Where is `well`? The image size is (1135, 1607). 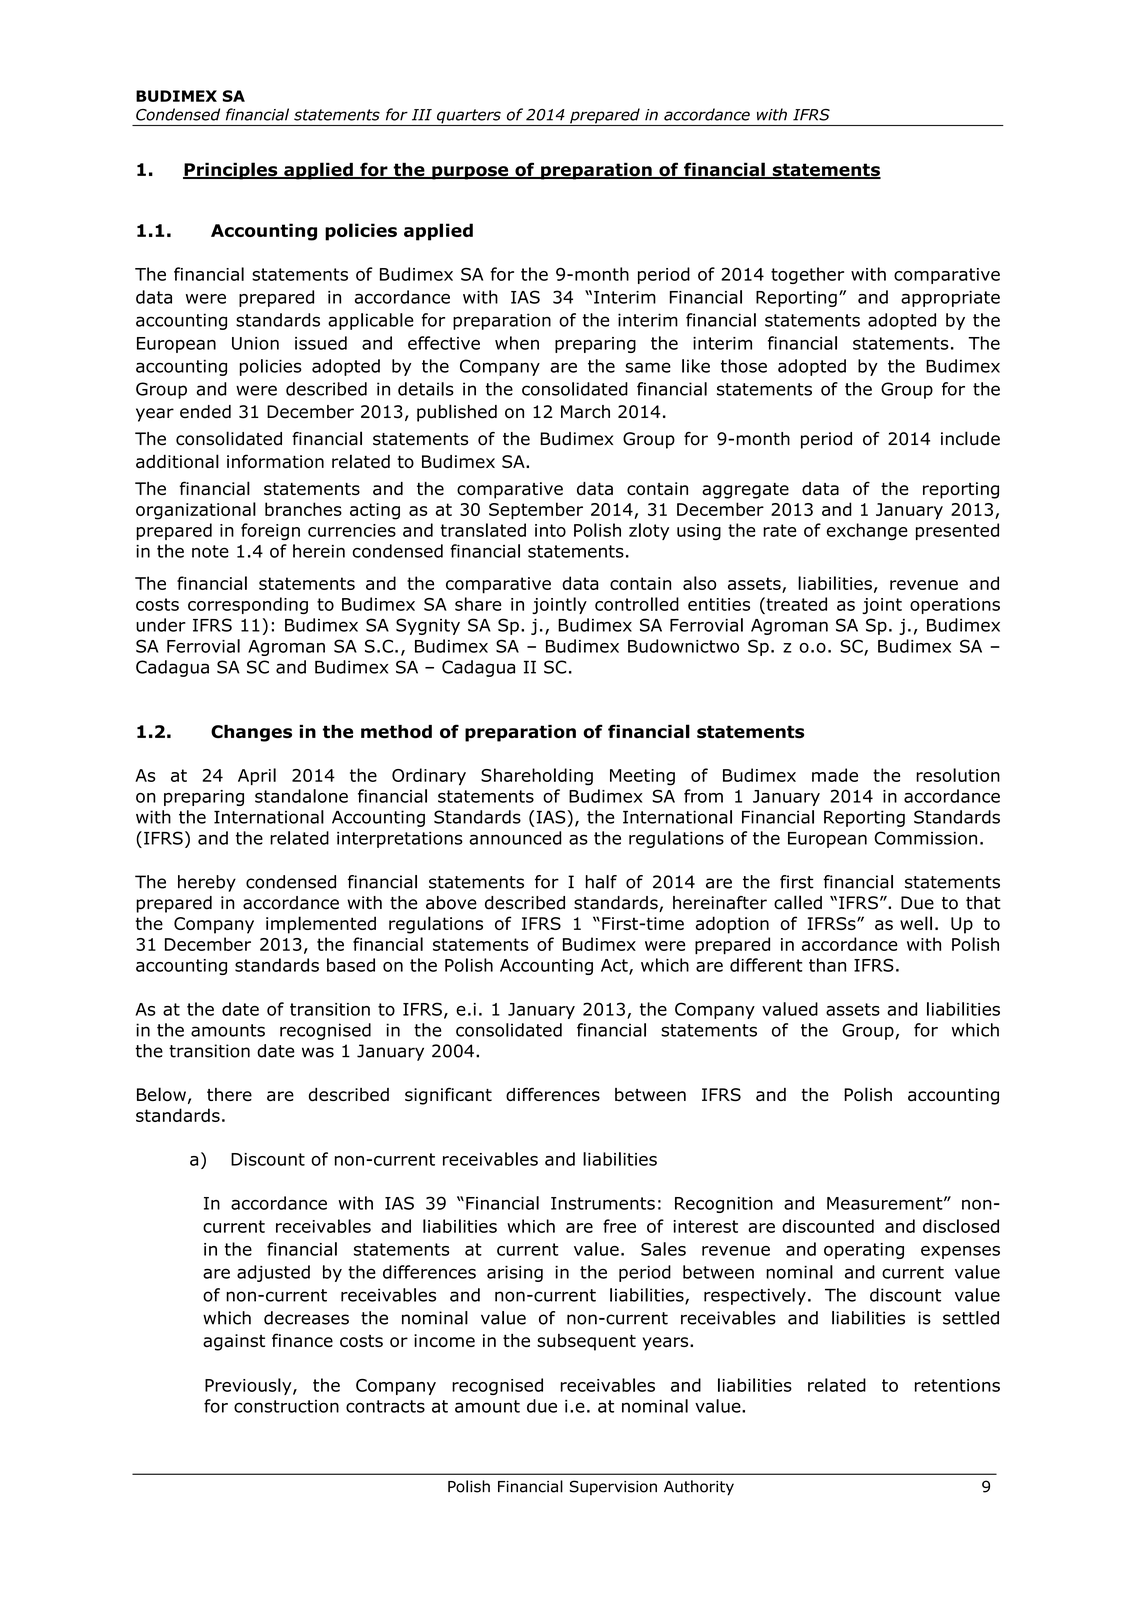
well is located at coordinates (916, 923).
